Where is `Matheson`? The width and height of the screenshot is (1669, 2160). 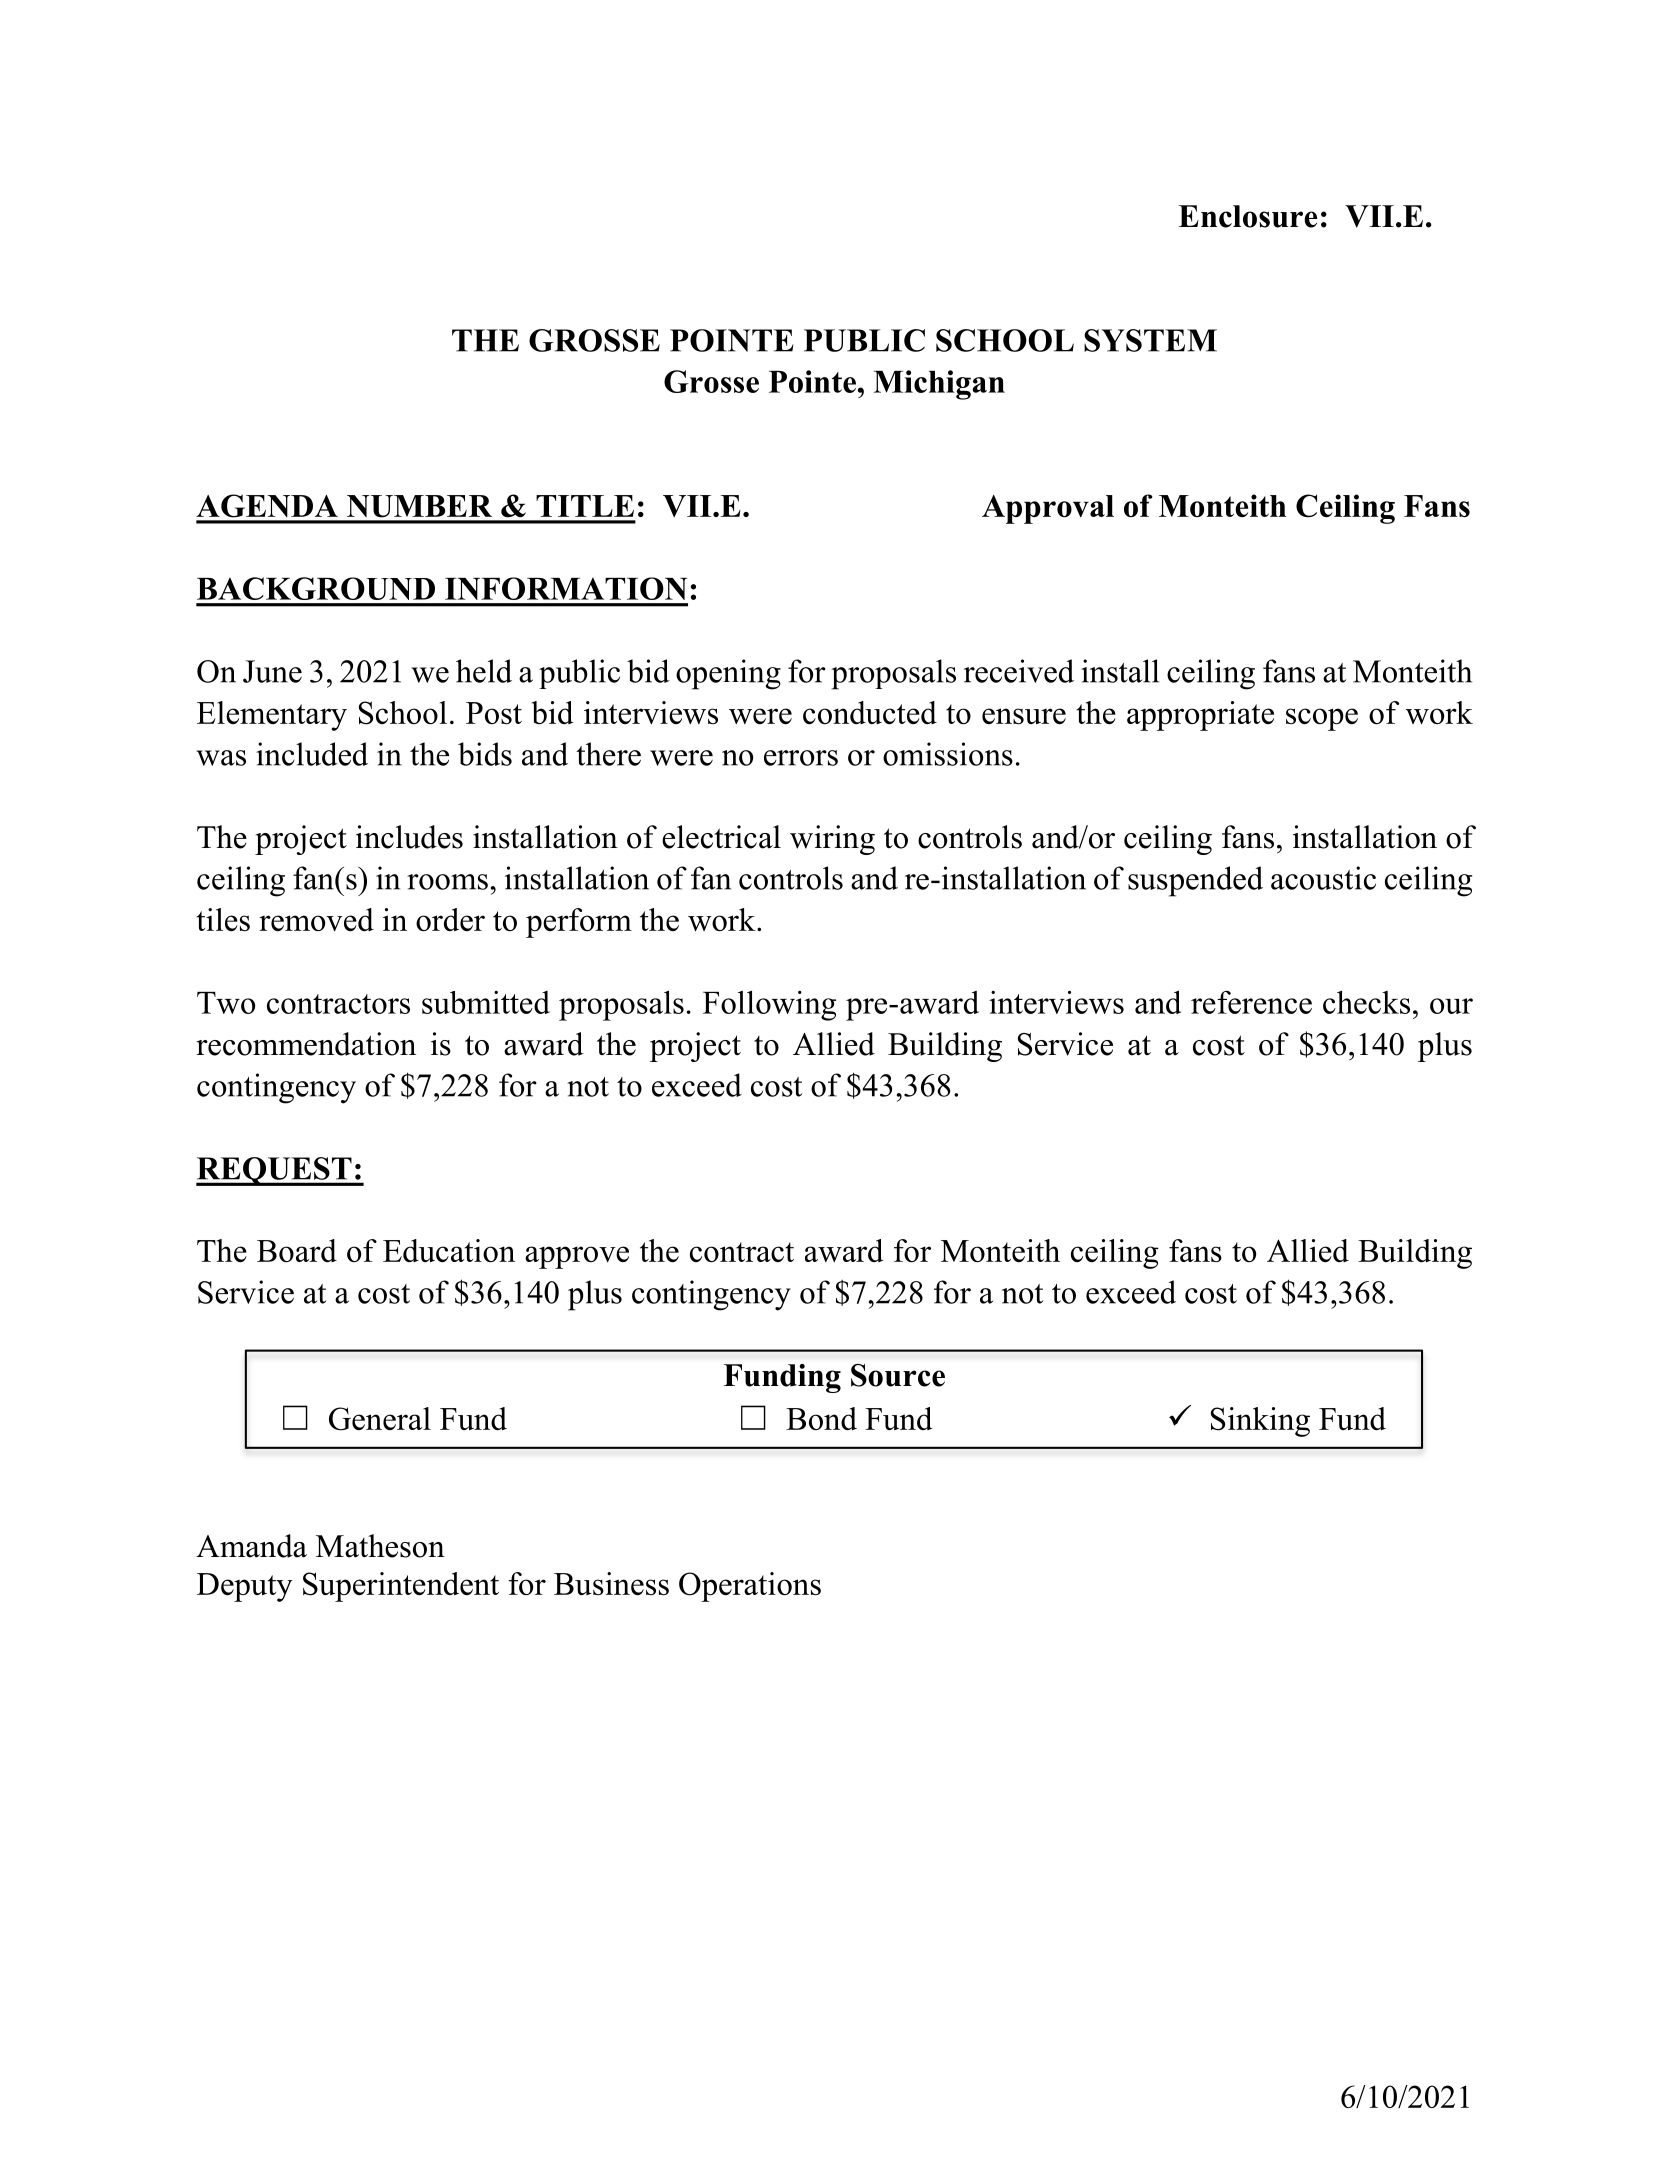
Matheson is located at coordinates (380, 1546).
